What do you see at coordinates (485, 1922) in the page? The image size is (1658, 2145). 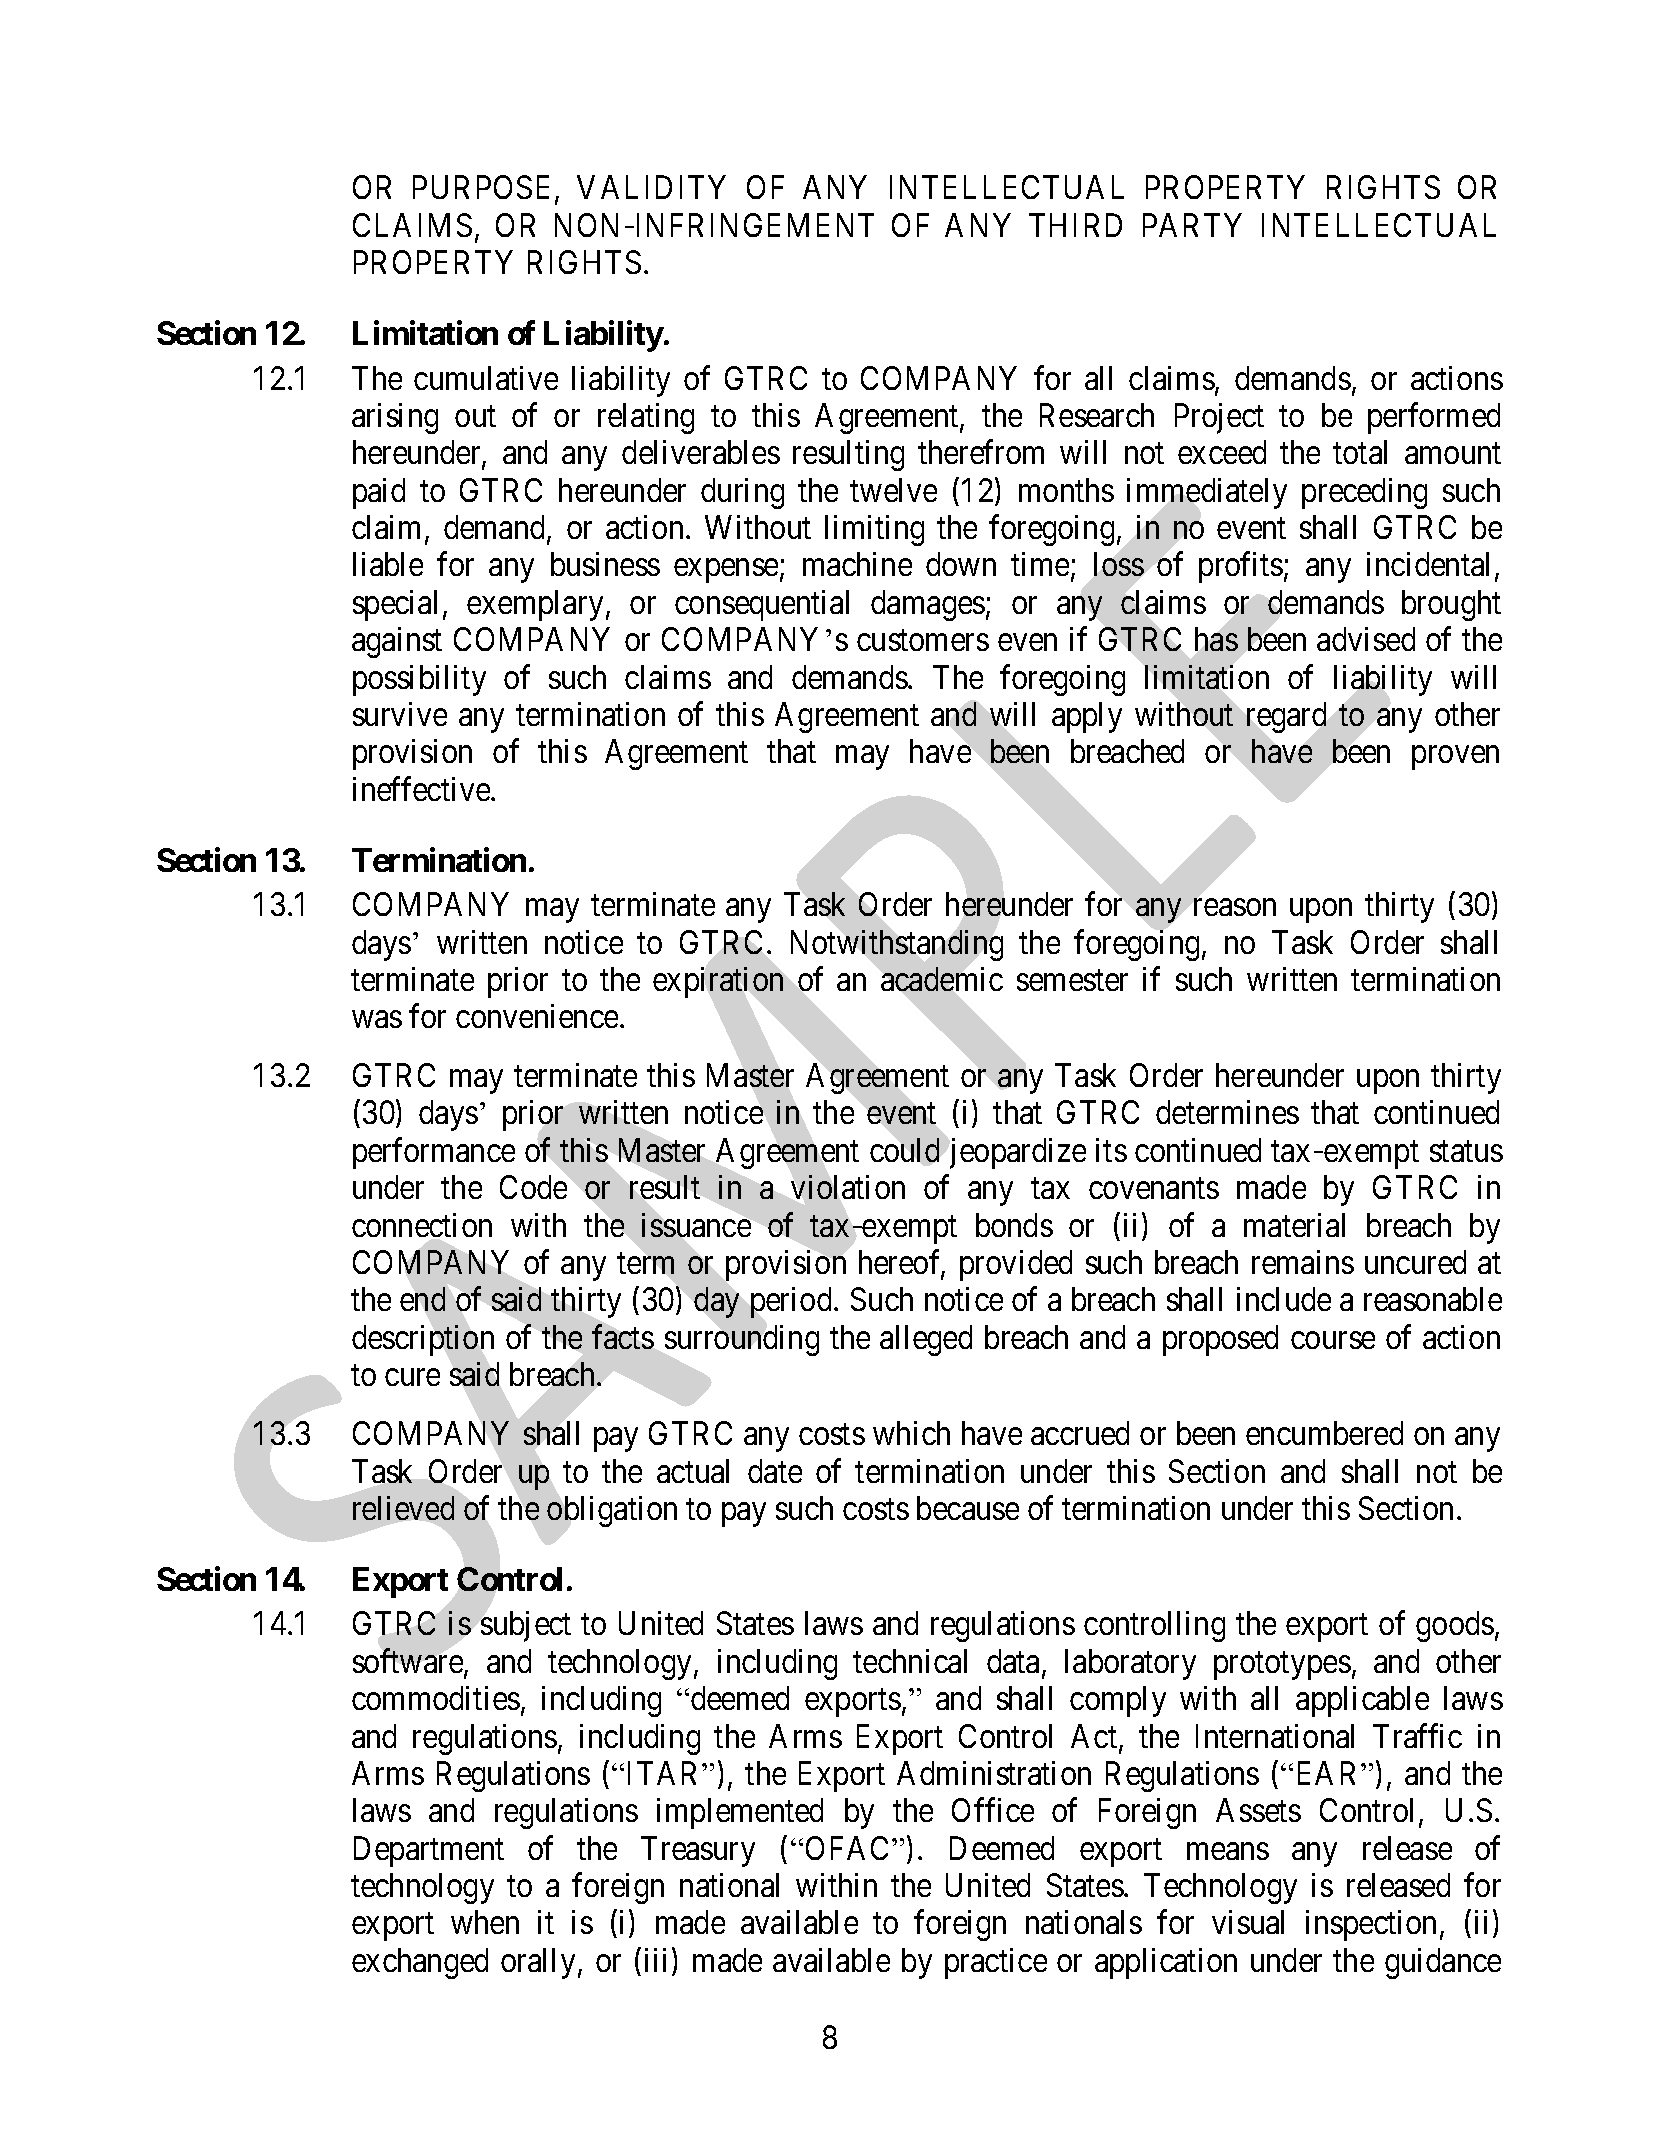 I see `when` at bounding box center [485, 1922].
